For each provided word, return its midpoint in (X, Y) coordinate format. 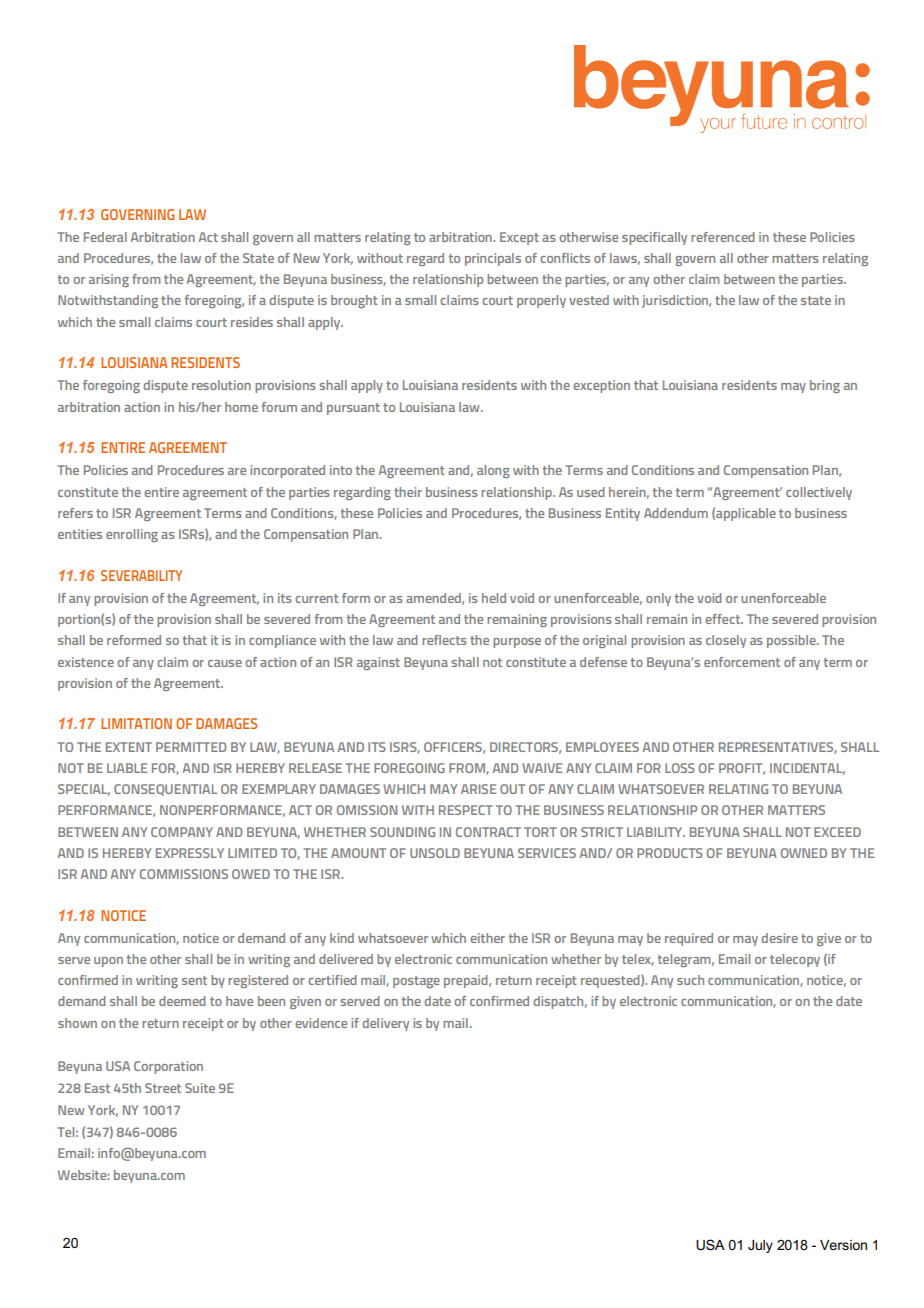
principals (493, 259)
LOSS (680, 768)
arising (109, 280)
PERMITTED (191, 747)
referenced (723, 237)
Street (163, 1088)
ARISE (478, 789)
